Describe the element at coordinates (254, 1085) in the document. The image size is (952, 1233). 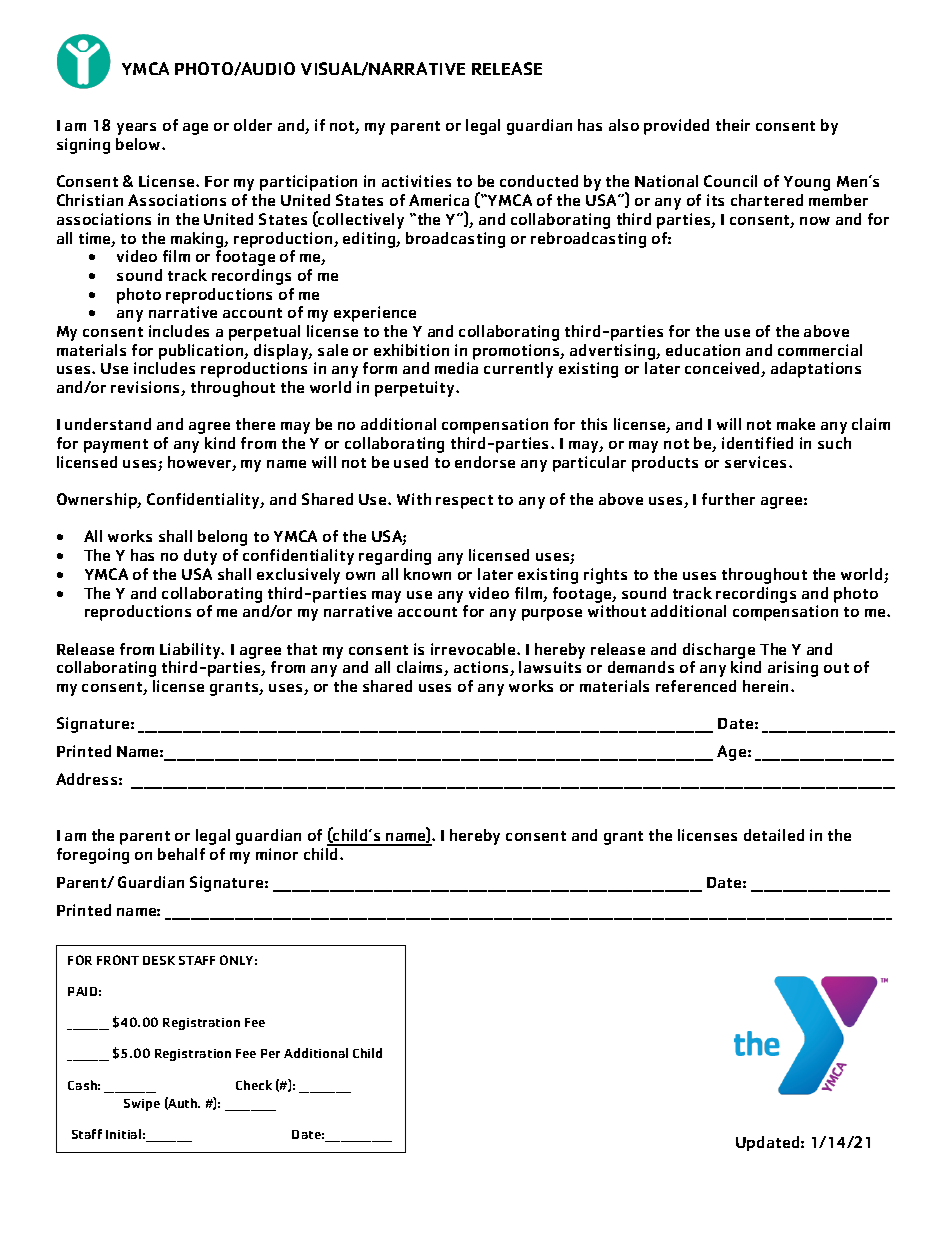
I see `Check` at that location.
